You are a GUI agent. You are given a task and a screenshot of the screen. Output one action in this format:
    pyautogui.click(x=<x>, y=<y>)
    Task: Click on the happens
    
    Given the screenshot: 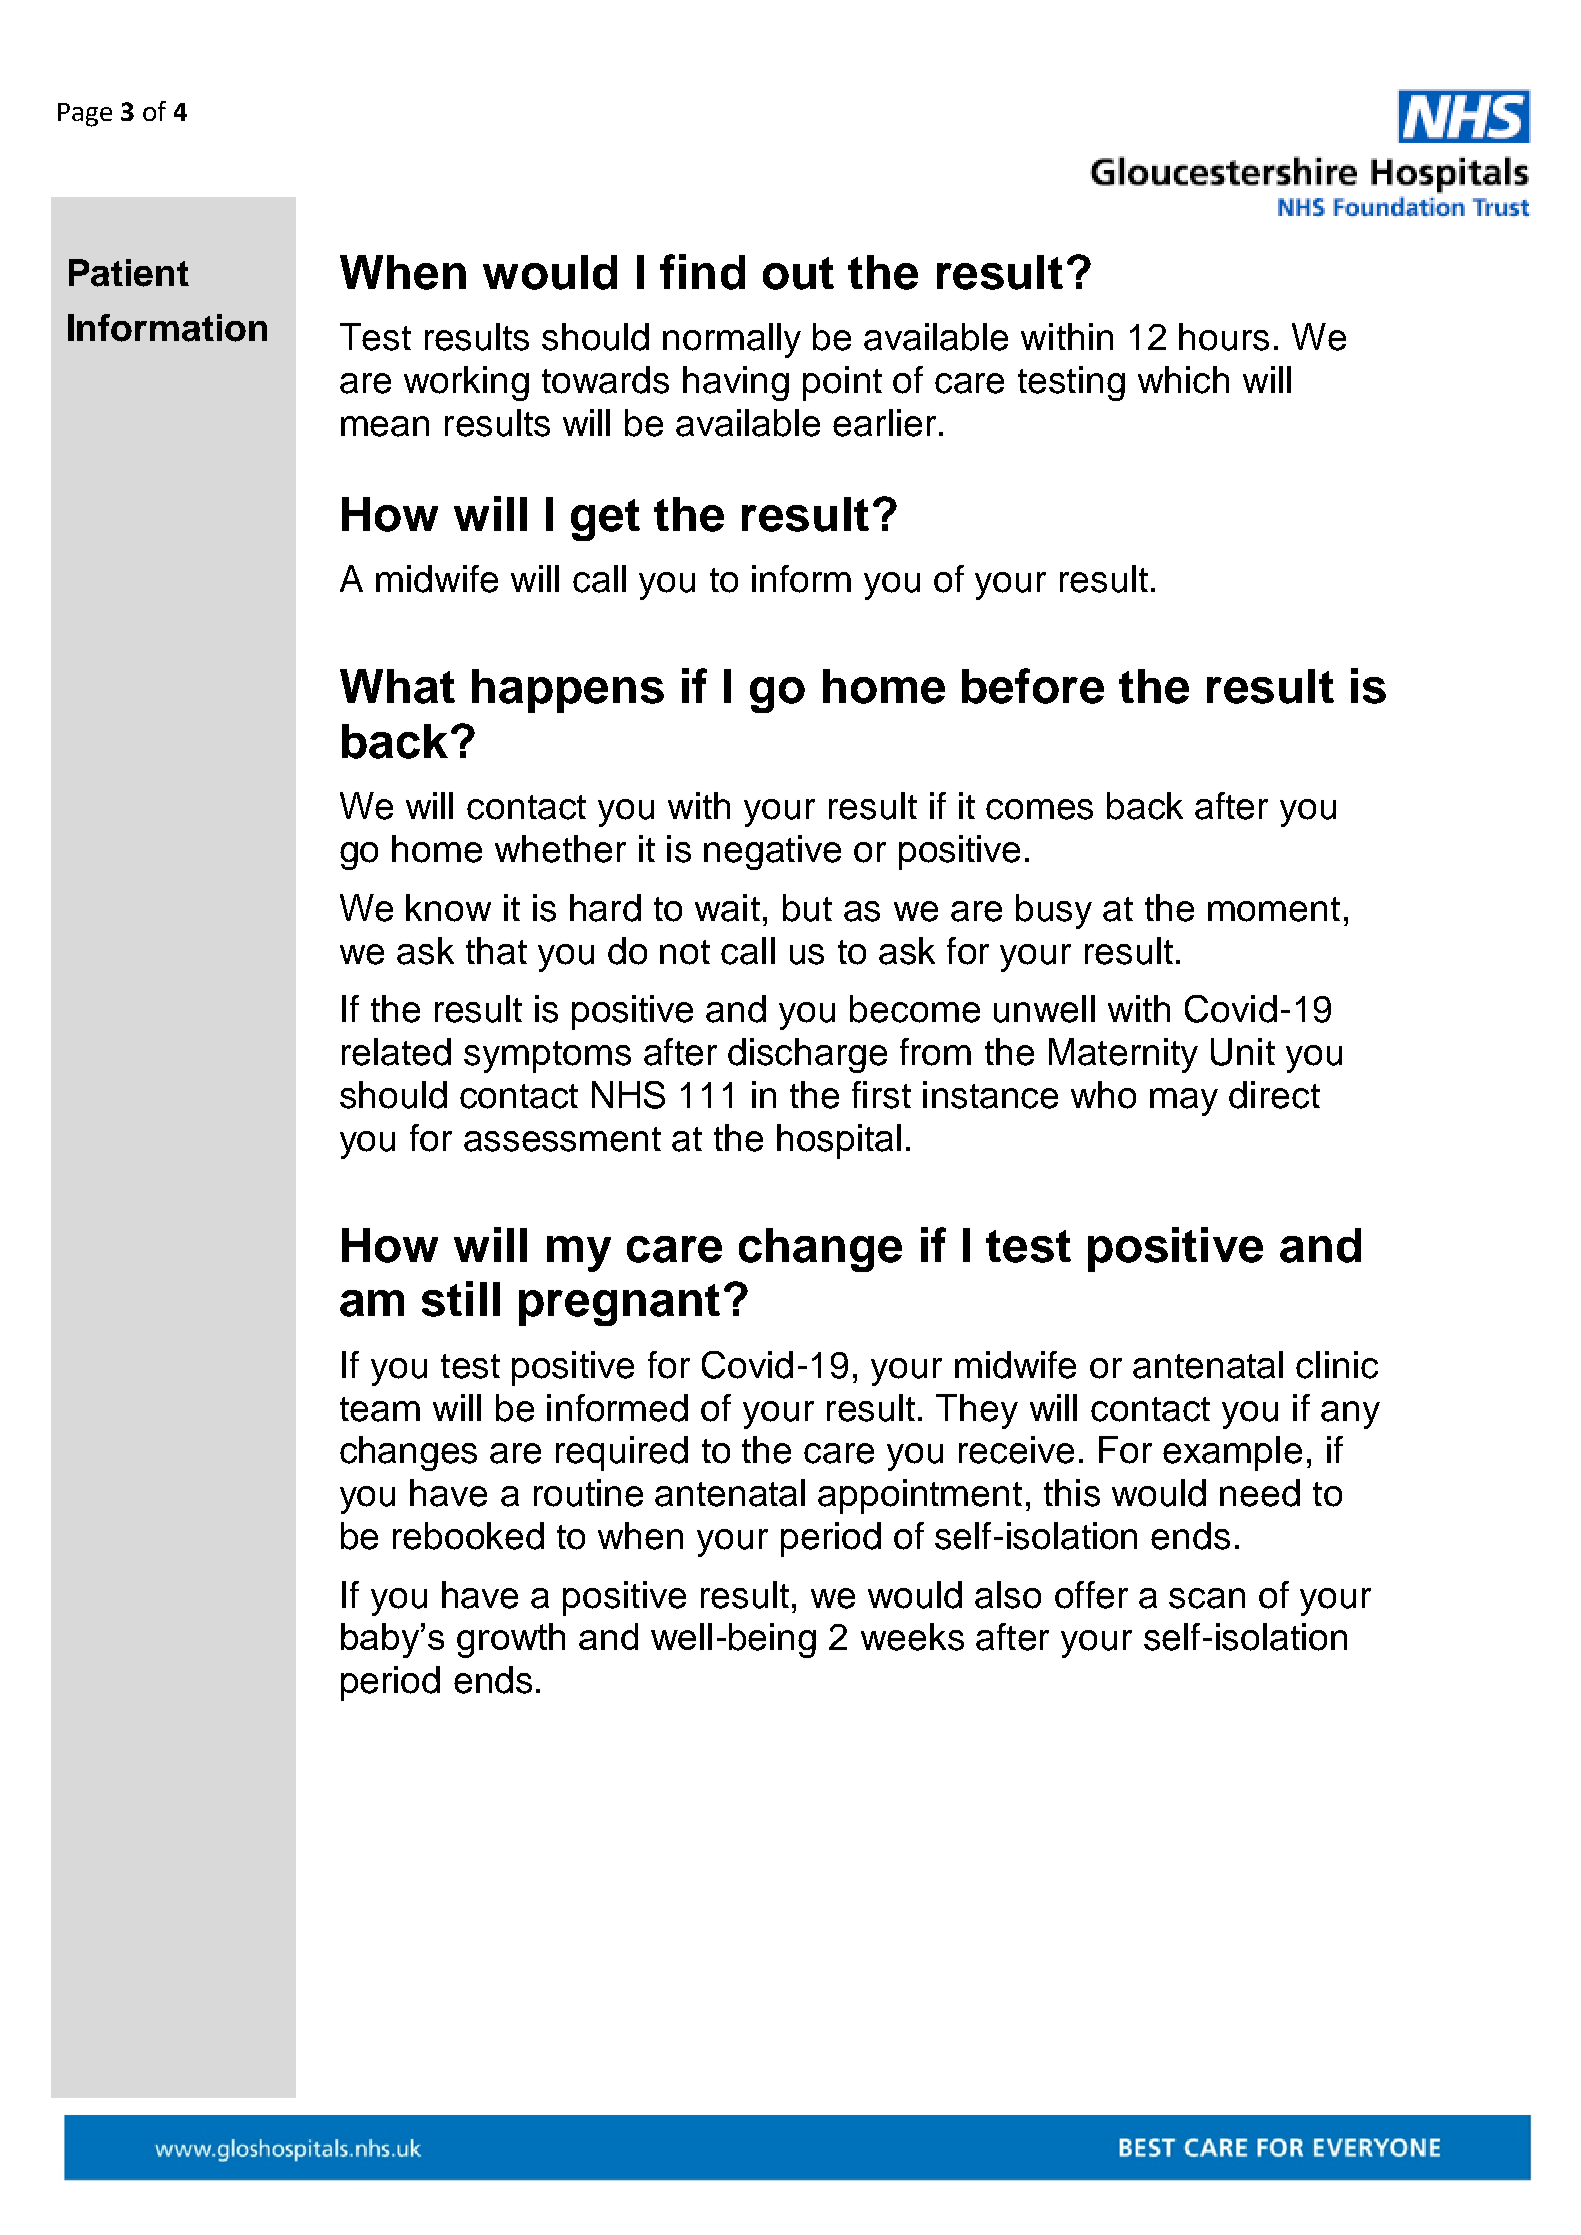 What is the action you would take?
    pyautogui.click(x=568, y=691)
